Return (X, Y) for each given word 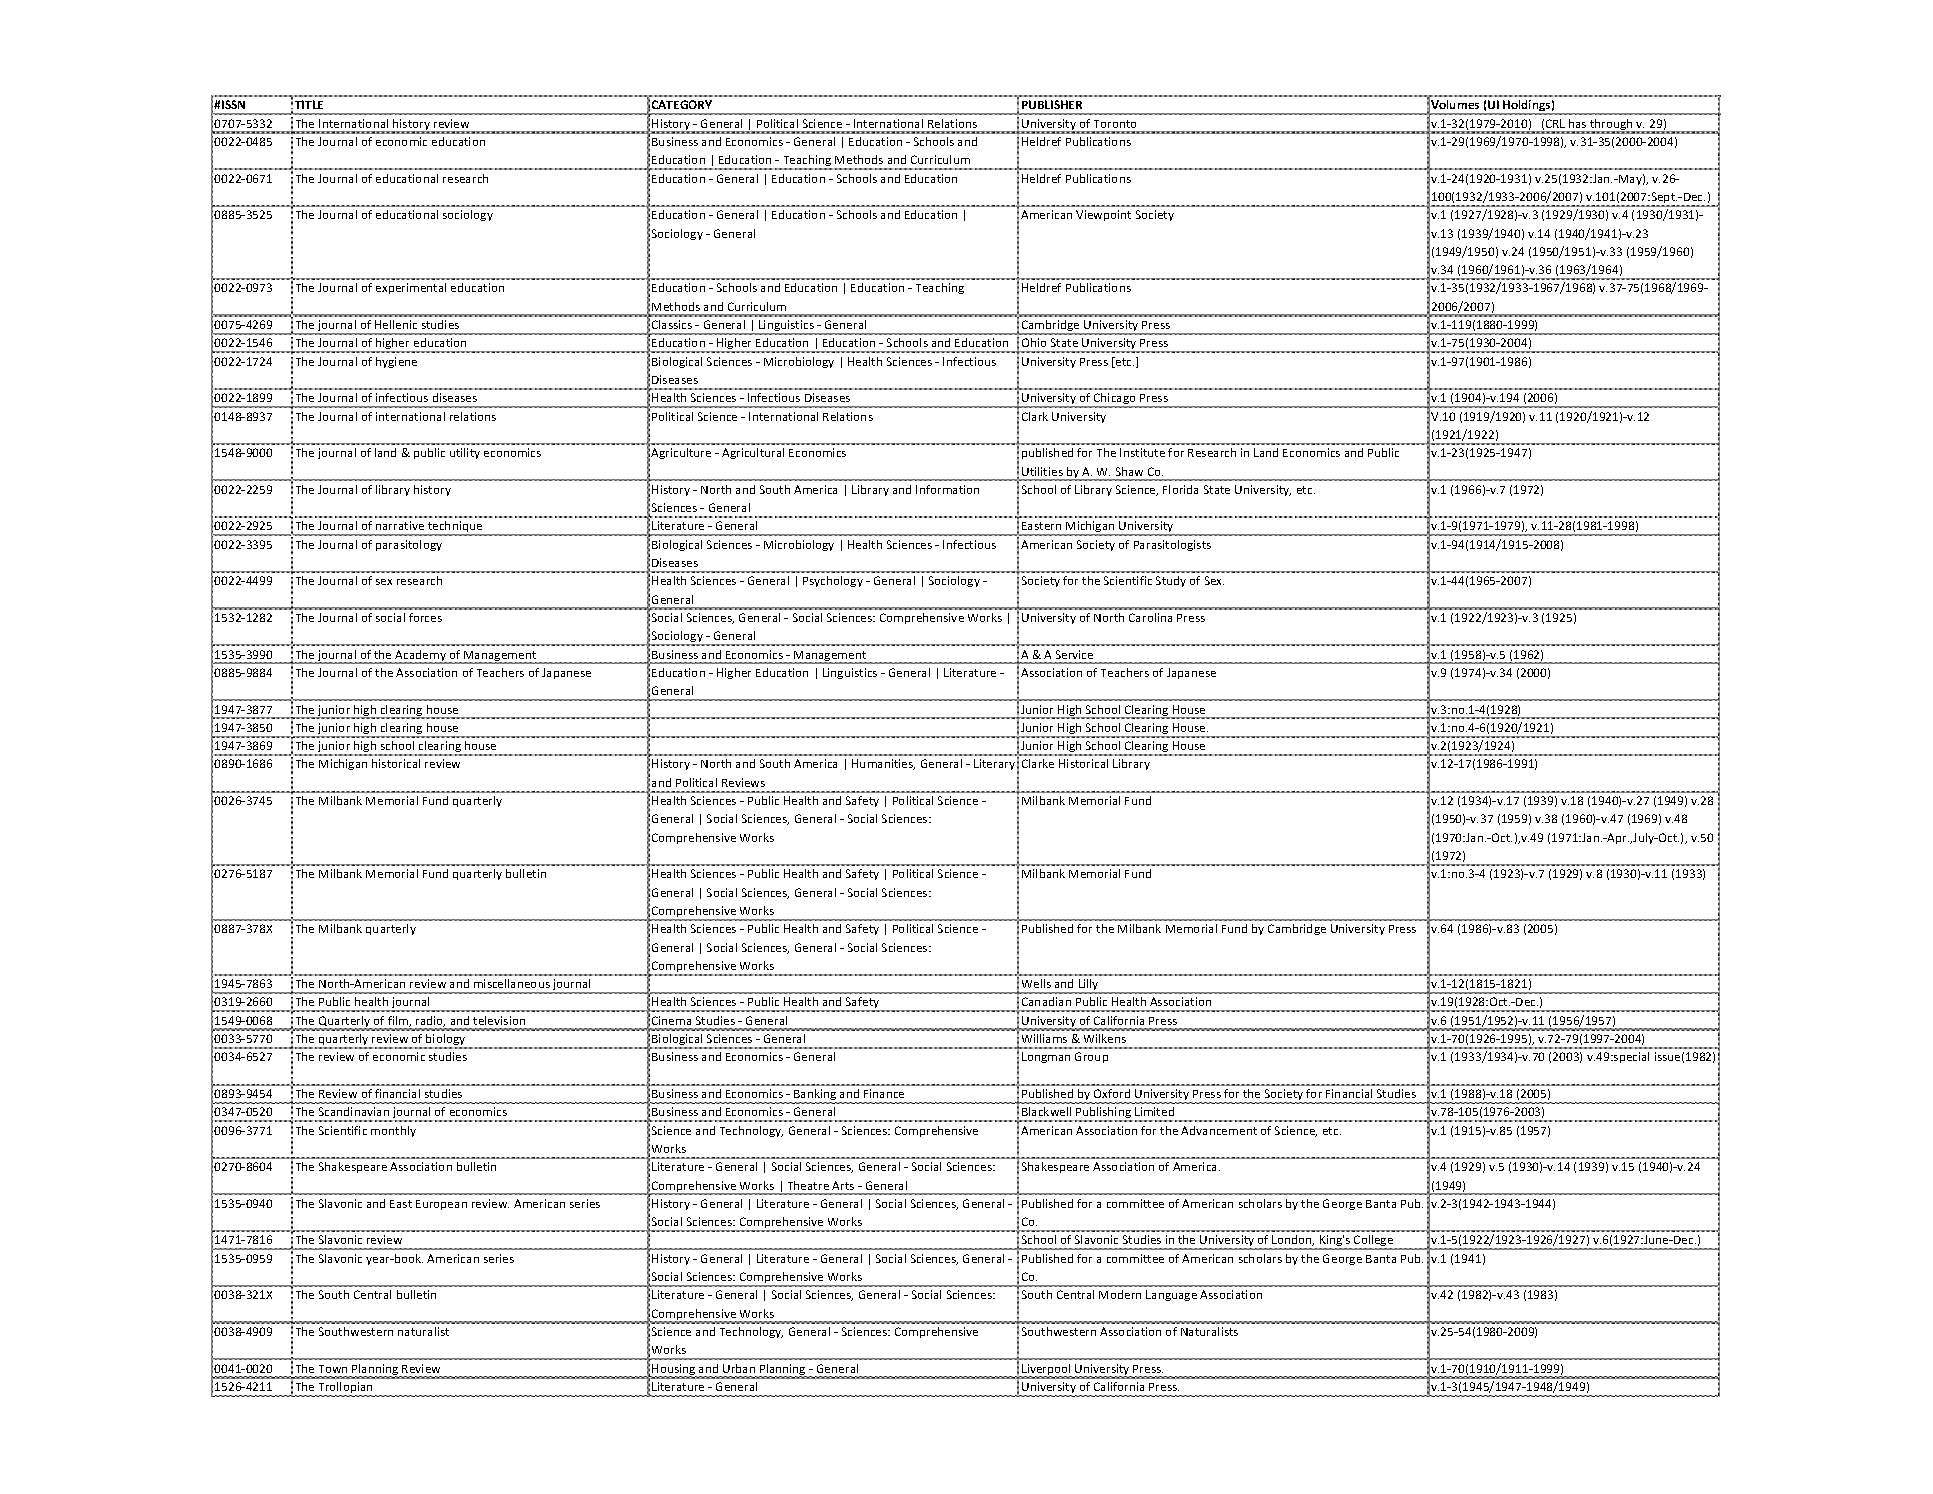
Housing (674, 1371)
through (1611, 126)
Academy (420, 657)
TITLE (309, 104)
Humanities (883, 764)
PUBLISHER (1052, 104)
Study (1171, 581)
